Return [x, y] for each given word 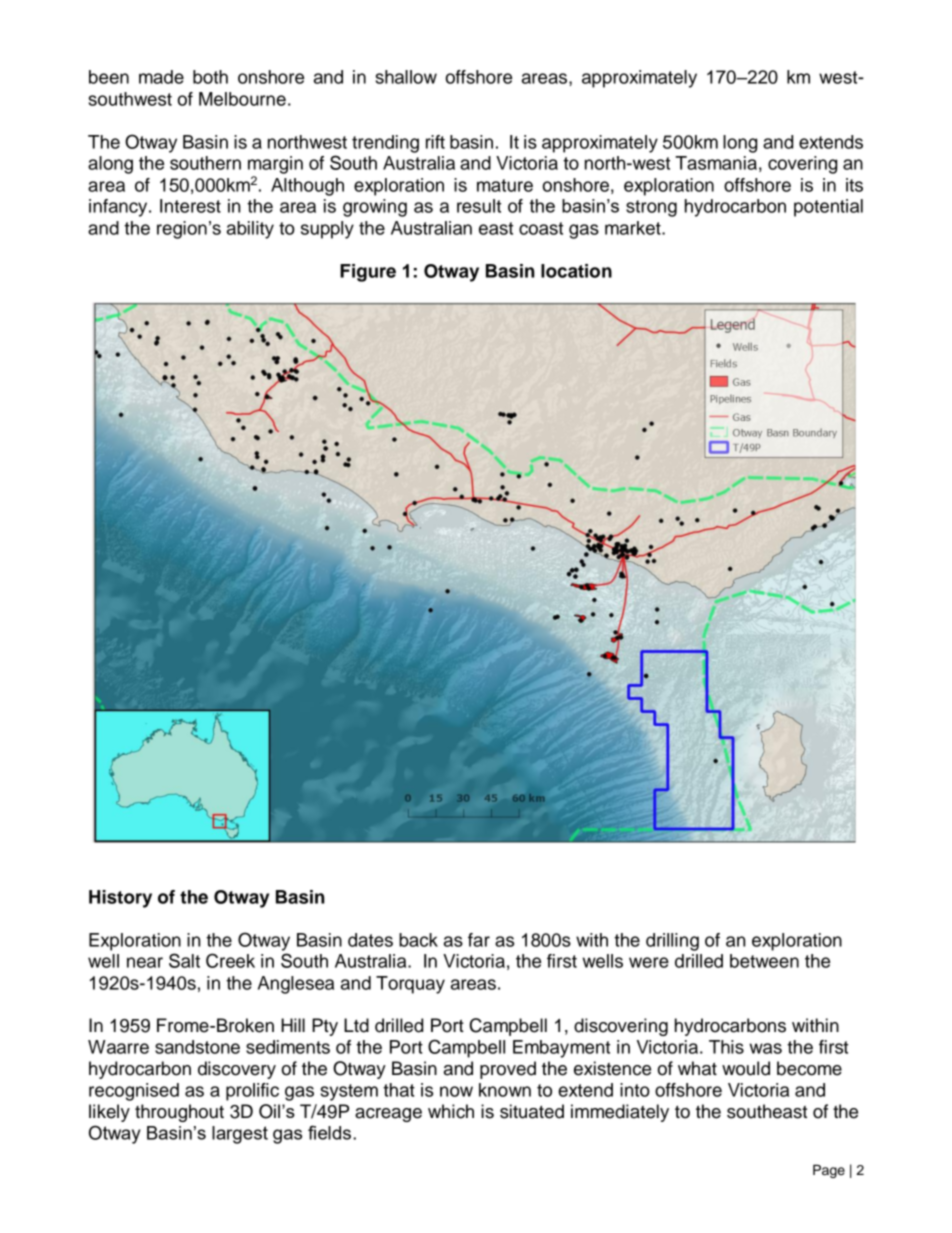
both [210, 77]
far [479, 940]
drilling [672, 942]
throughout [179, 1113]
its [854, 185]
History [120, 899]
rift [435, 142]
